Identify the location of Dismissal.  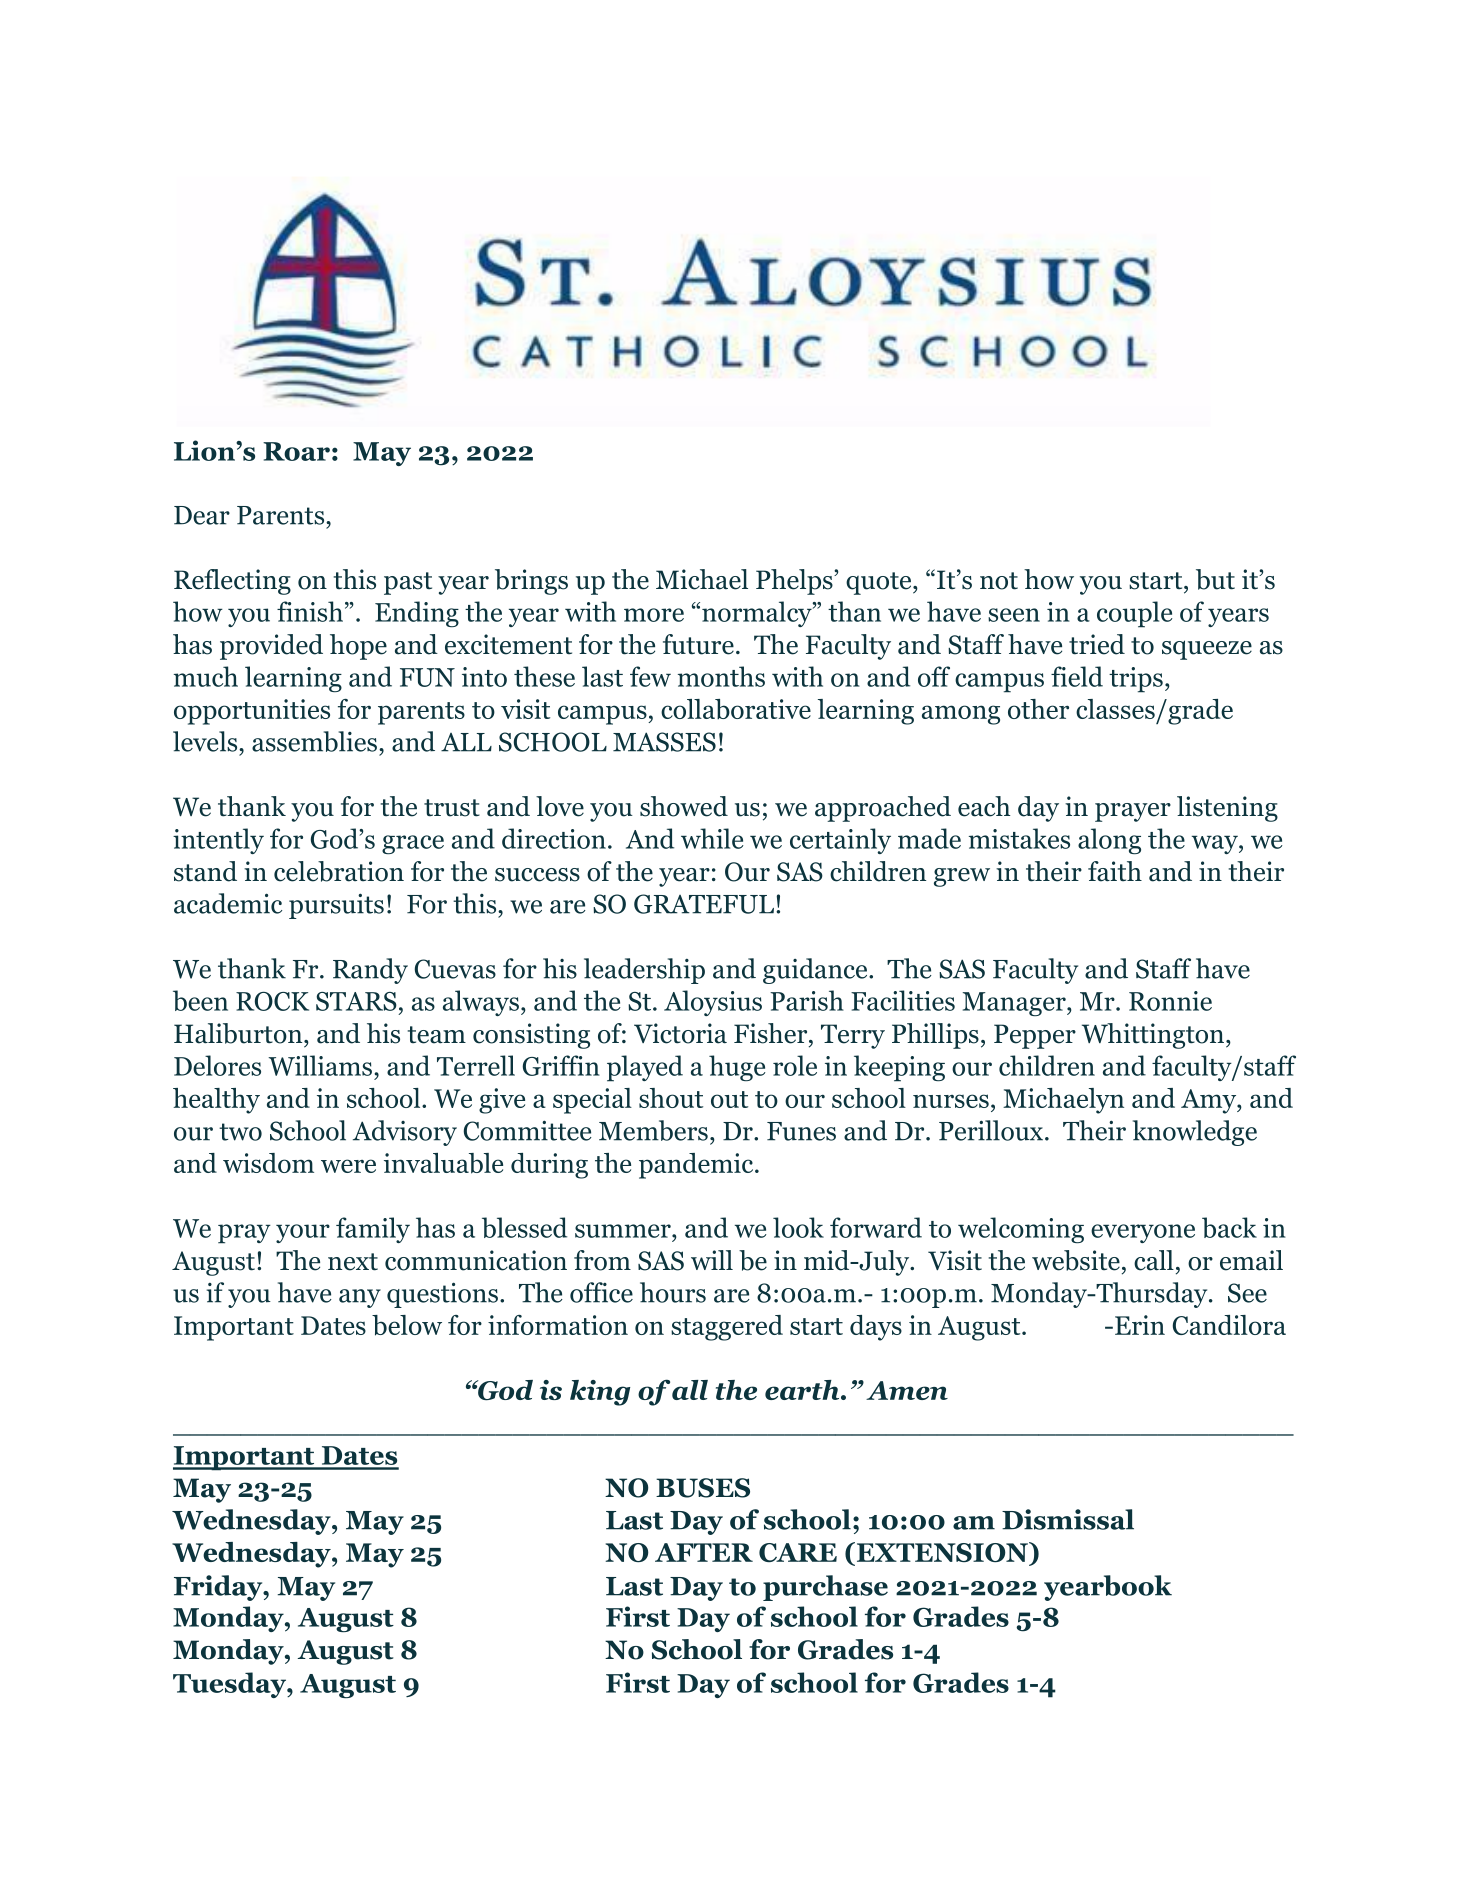
(1068, 1519).
